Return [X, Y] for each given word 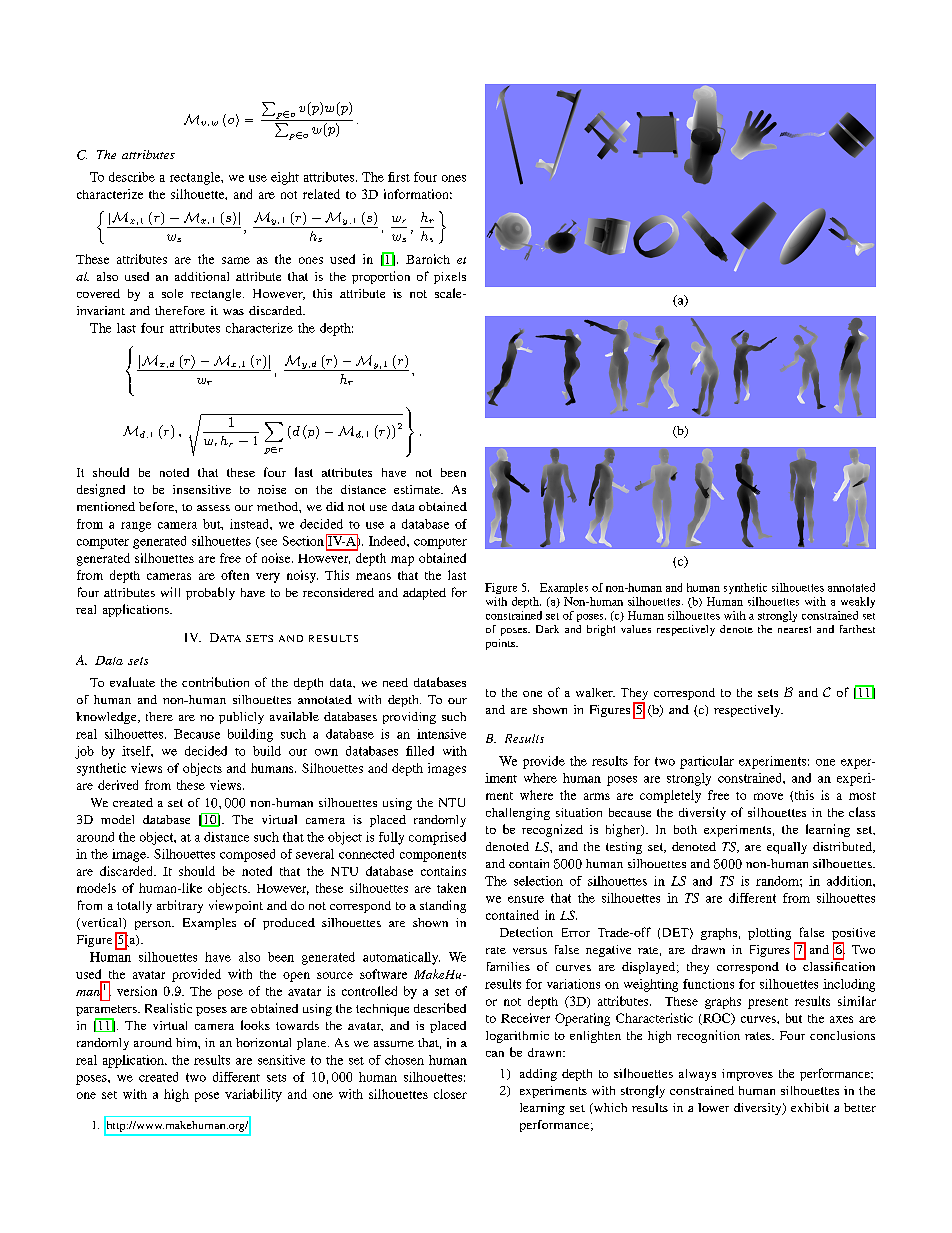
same [236, 260]
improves [747, 1075]
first [399, 177]
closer [450, 1094]
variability [253, 1095]
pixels [450, 278]
